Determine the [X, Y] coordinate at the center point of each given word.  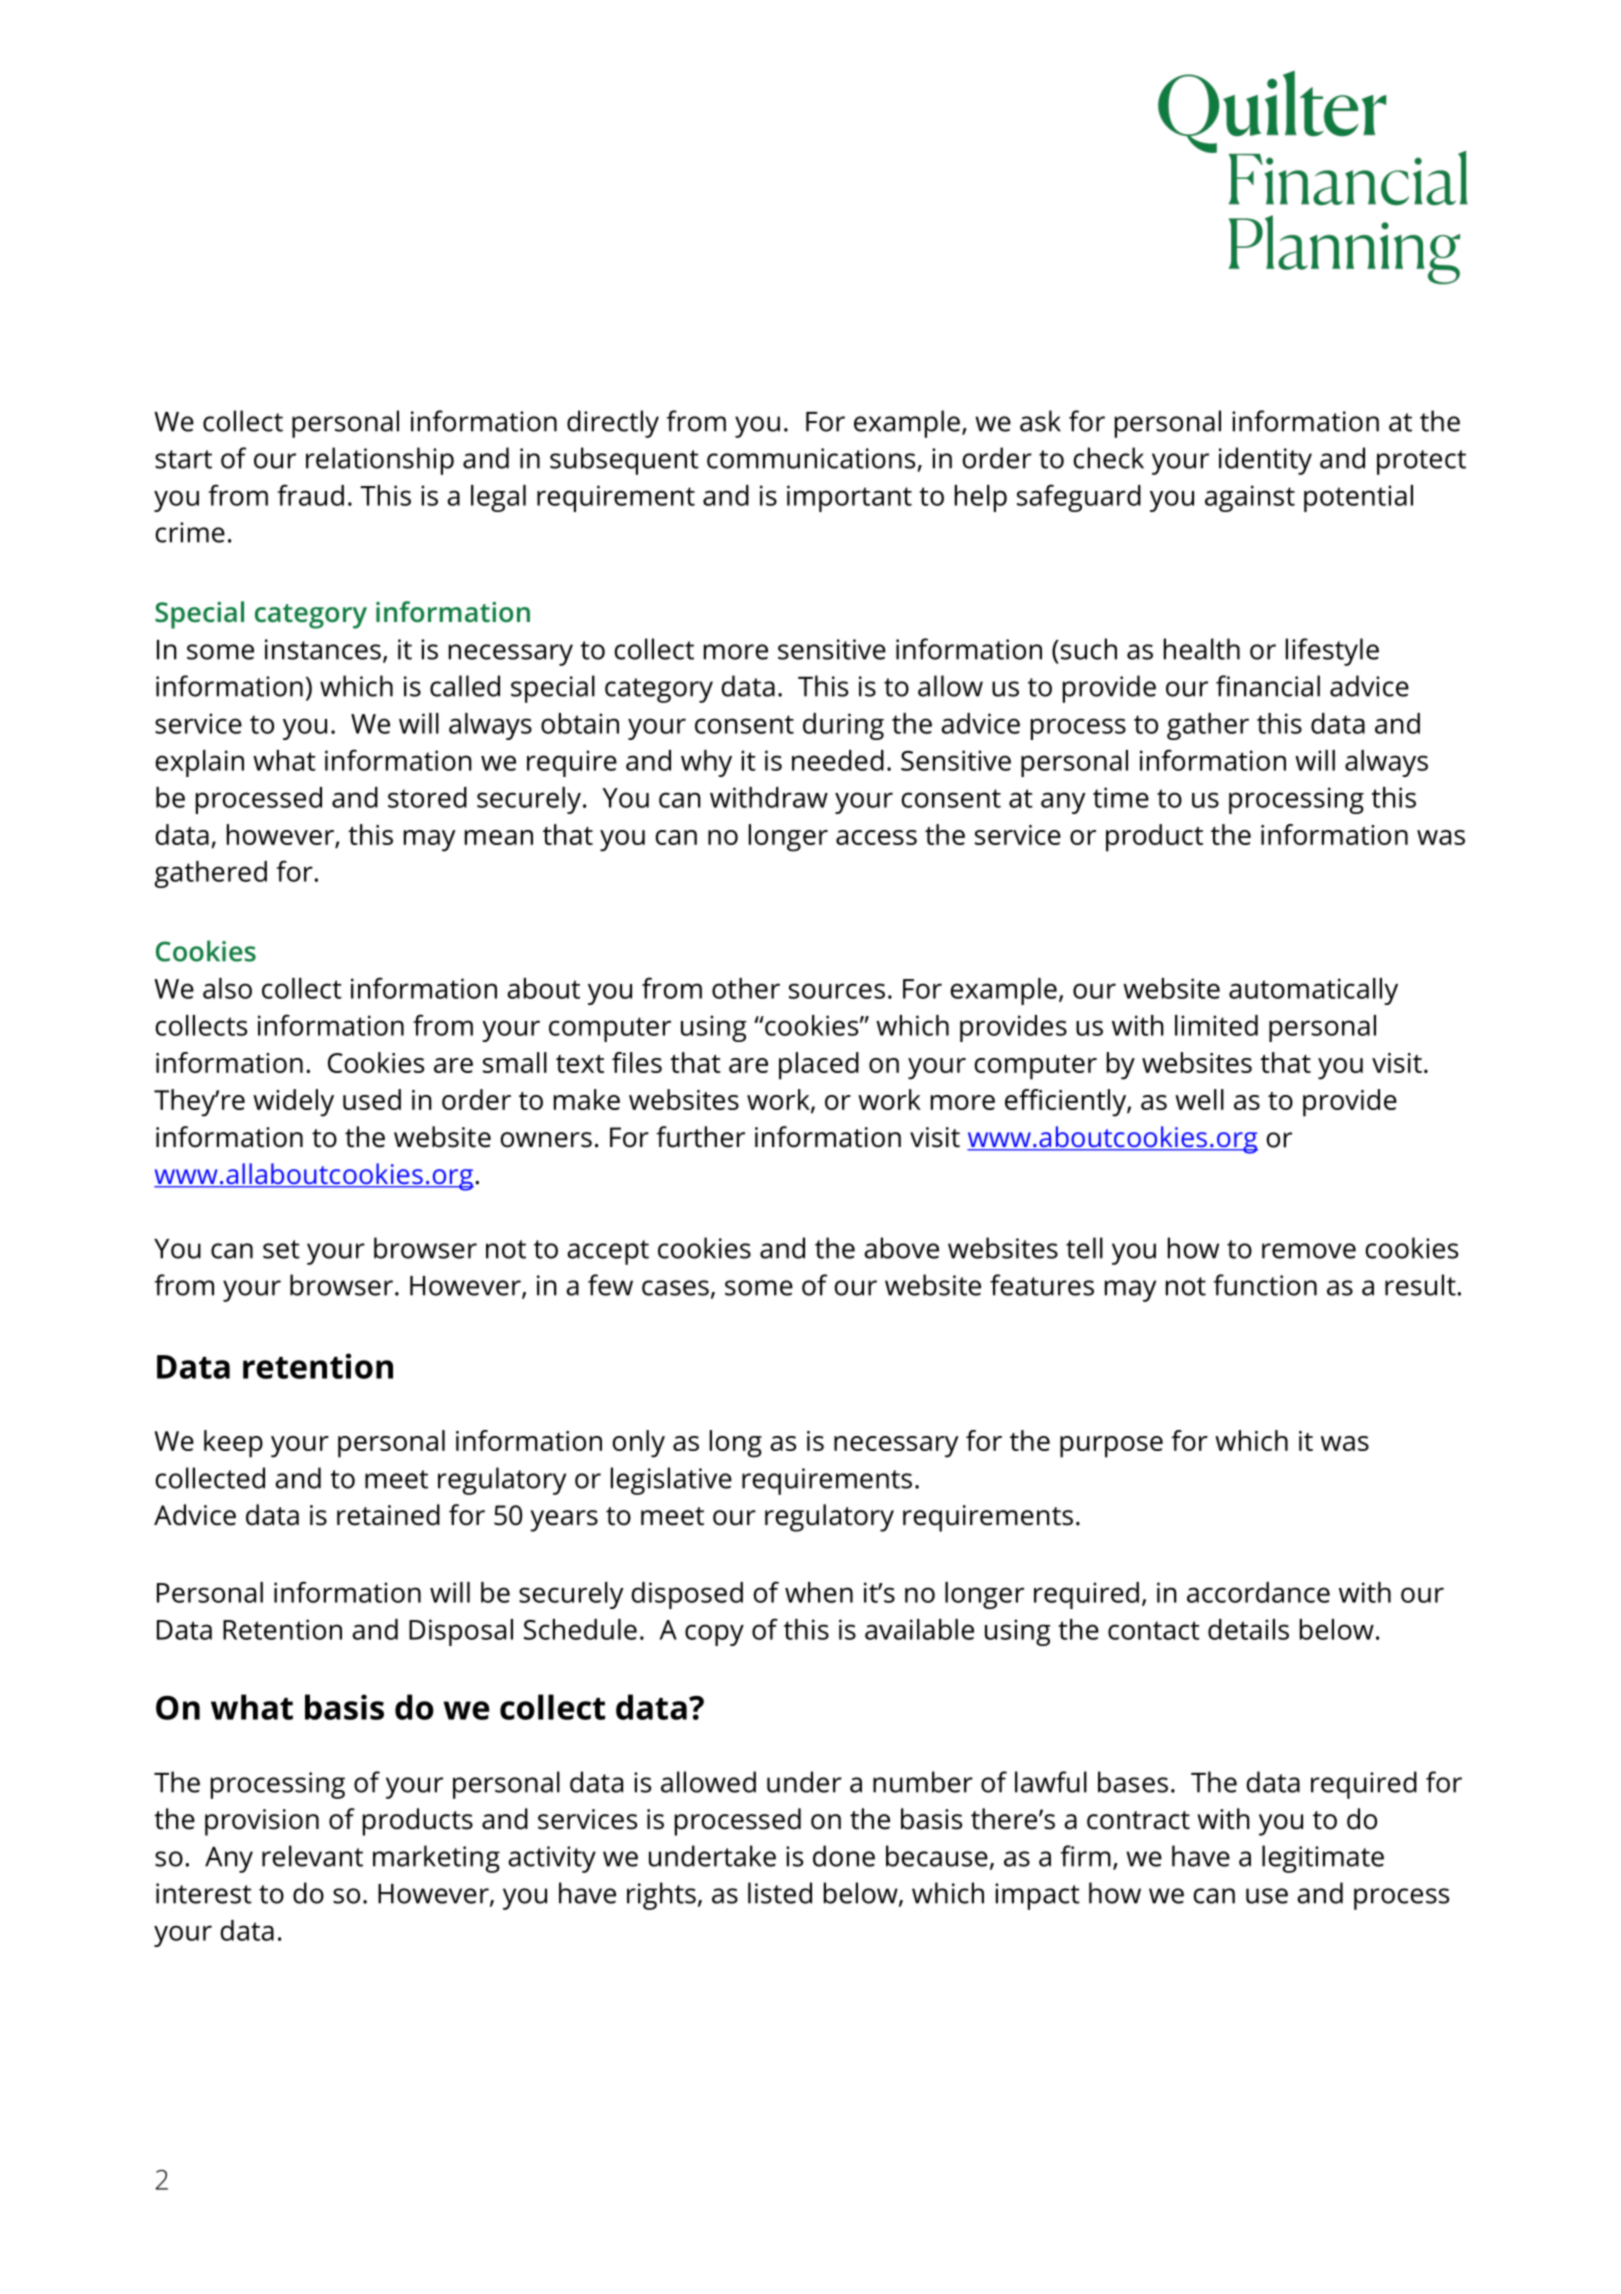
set [281, 1249]
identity [1265, 461]
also [227, 988]
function [1265, 1285]
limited [1216, 1025]
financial [1268, 686]
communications [811, 458]
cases [675, 1288]
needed [838, 760]
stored [427, 797]
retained [388, 1515]
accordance [1258, 1592]
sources [837, 991]
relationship [380, 461]
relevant [312, 1856]
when [819, 1592]
